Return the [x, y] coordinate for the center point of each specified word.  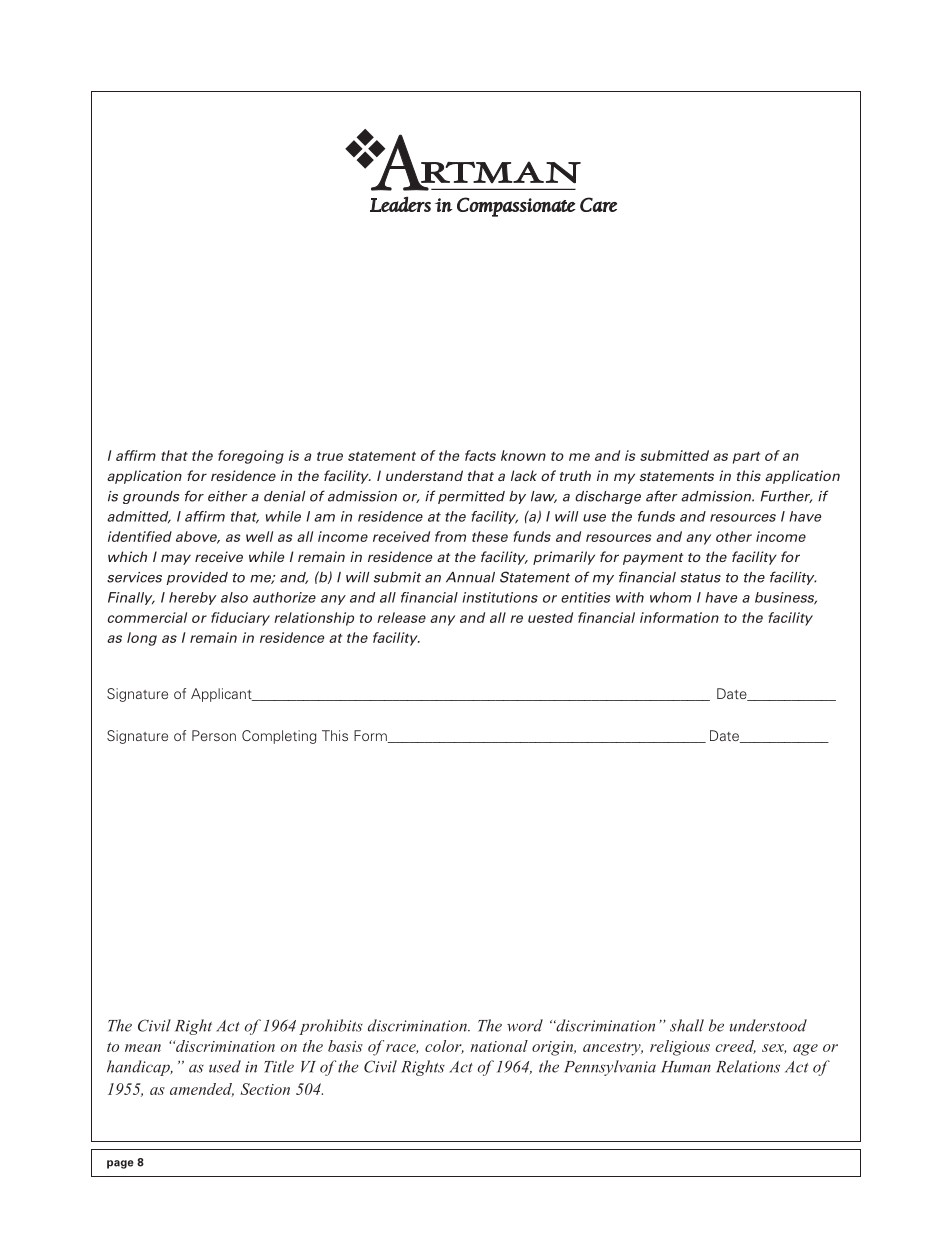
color [444, 1047]
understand [424, 475]
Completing [279, 737]
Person [214, 735]
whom [670, 597]
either [228, 496]
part [746, 457]
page [120, 1164]
